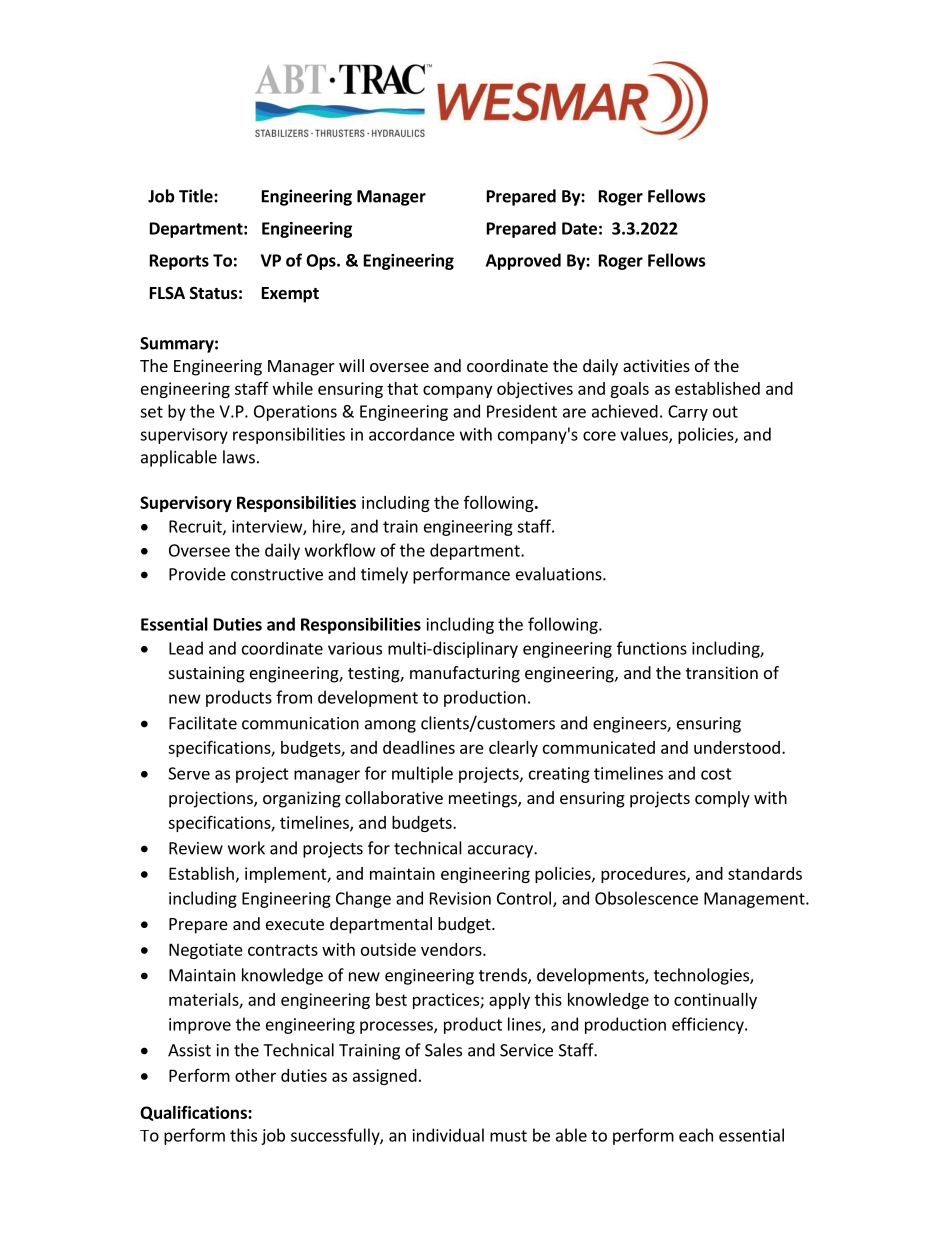  I want to click on individual, so click(448, 1135).
